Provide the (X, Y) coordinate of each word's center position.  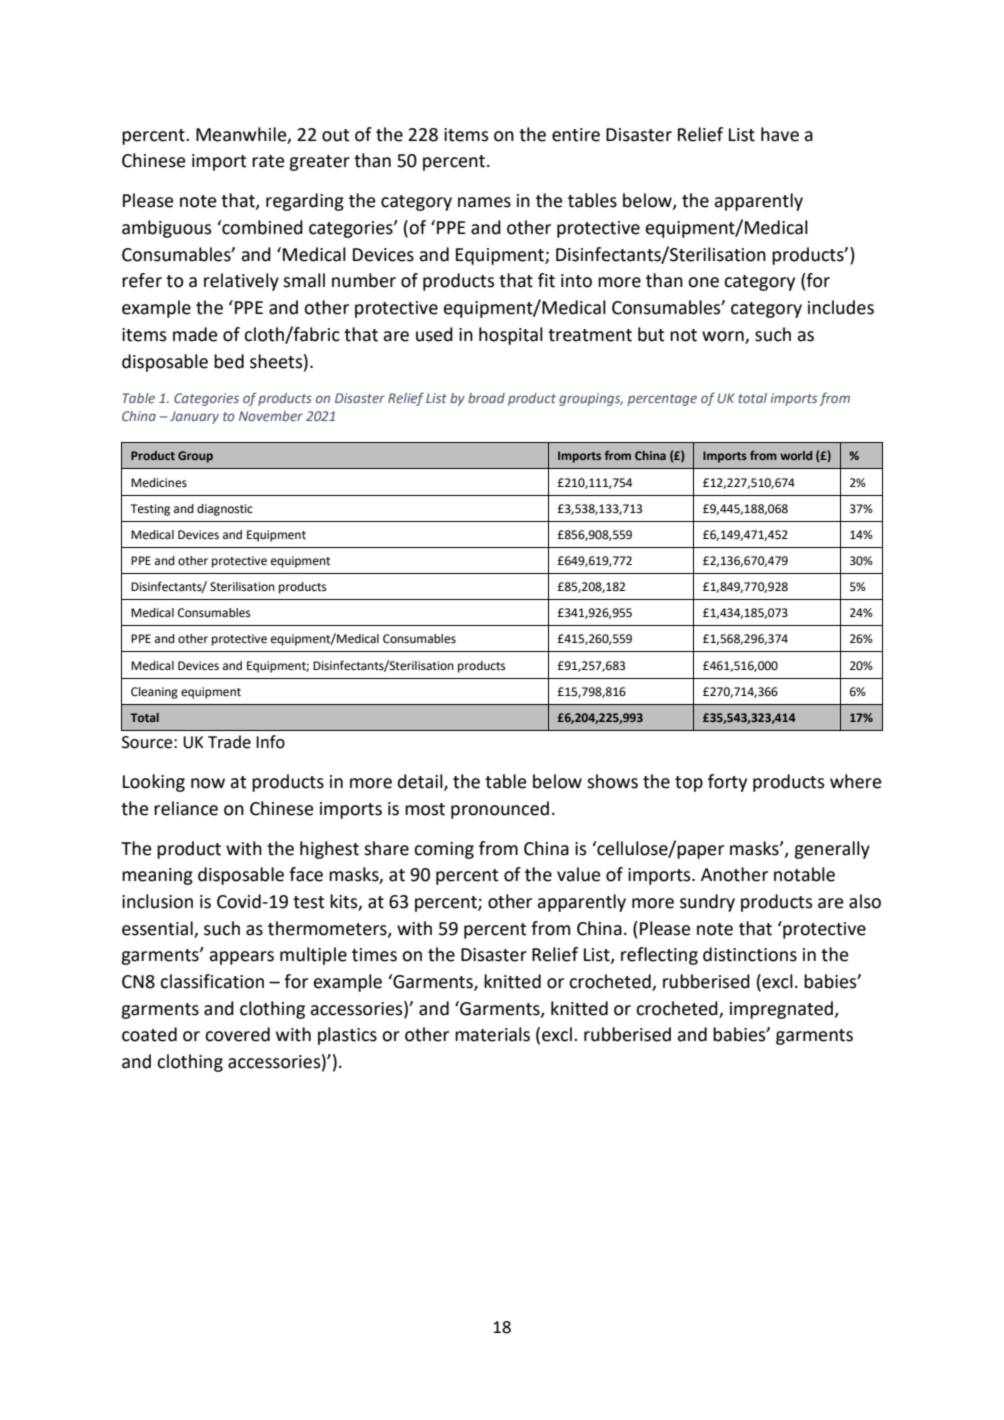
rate (268, 161)
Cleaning (154, 693)
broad (486, 398)
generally (832, 850)
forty (727, 783)
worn (723, 336)
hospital (511, 336)
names (484, 202)
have (780, 134)
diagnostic (225, 510)
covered (237, 1034)
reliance (186, 808)
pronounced (500, 810)
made (195, 334)
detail (421, 782)
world (796, 455)
